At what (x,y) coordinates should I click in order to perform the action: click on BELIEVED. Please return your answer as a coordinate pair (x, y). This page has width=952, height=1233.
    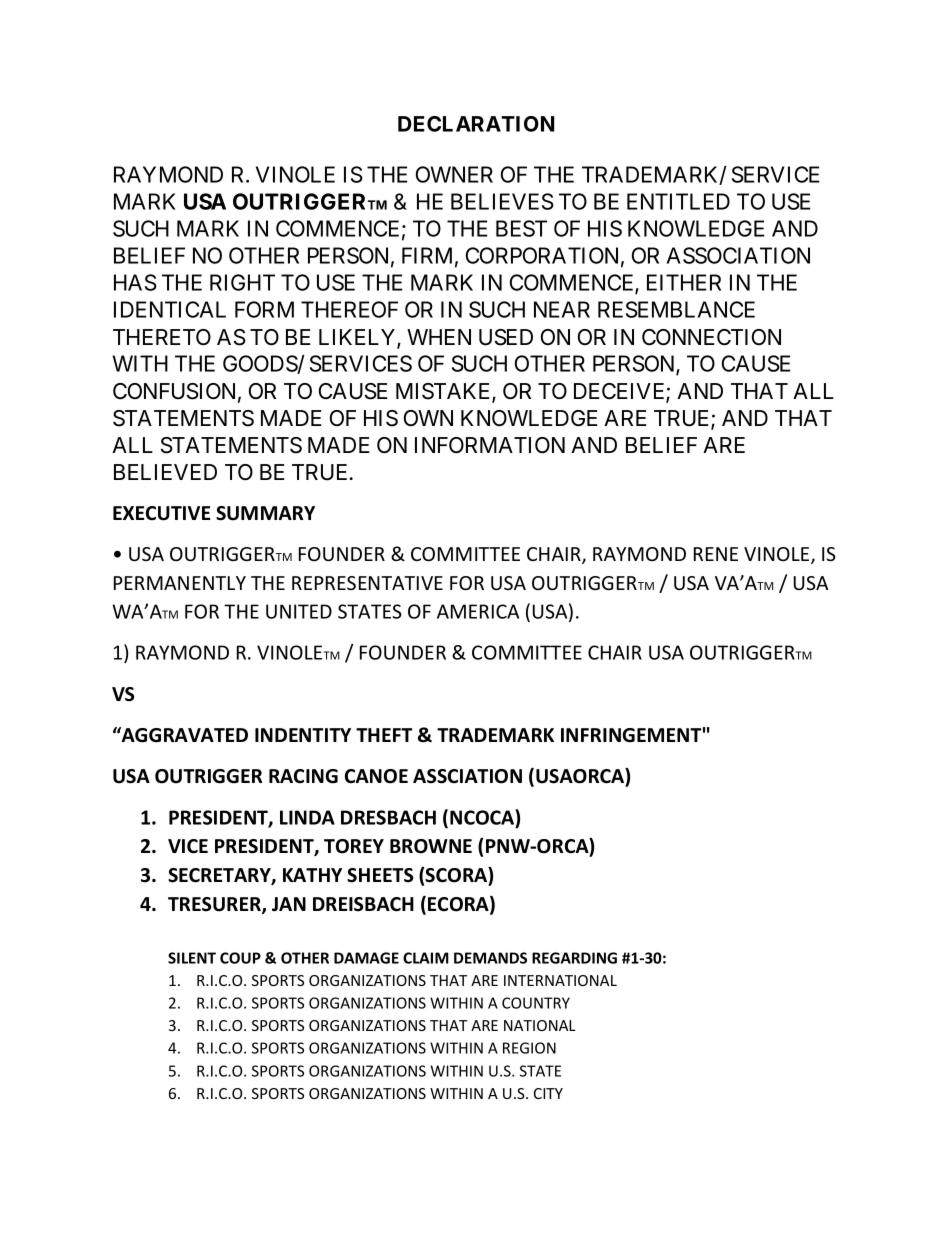
    Looking at the image, I should click on (165, 472).
